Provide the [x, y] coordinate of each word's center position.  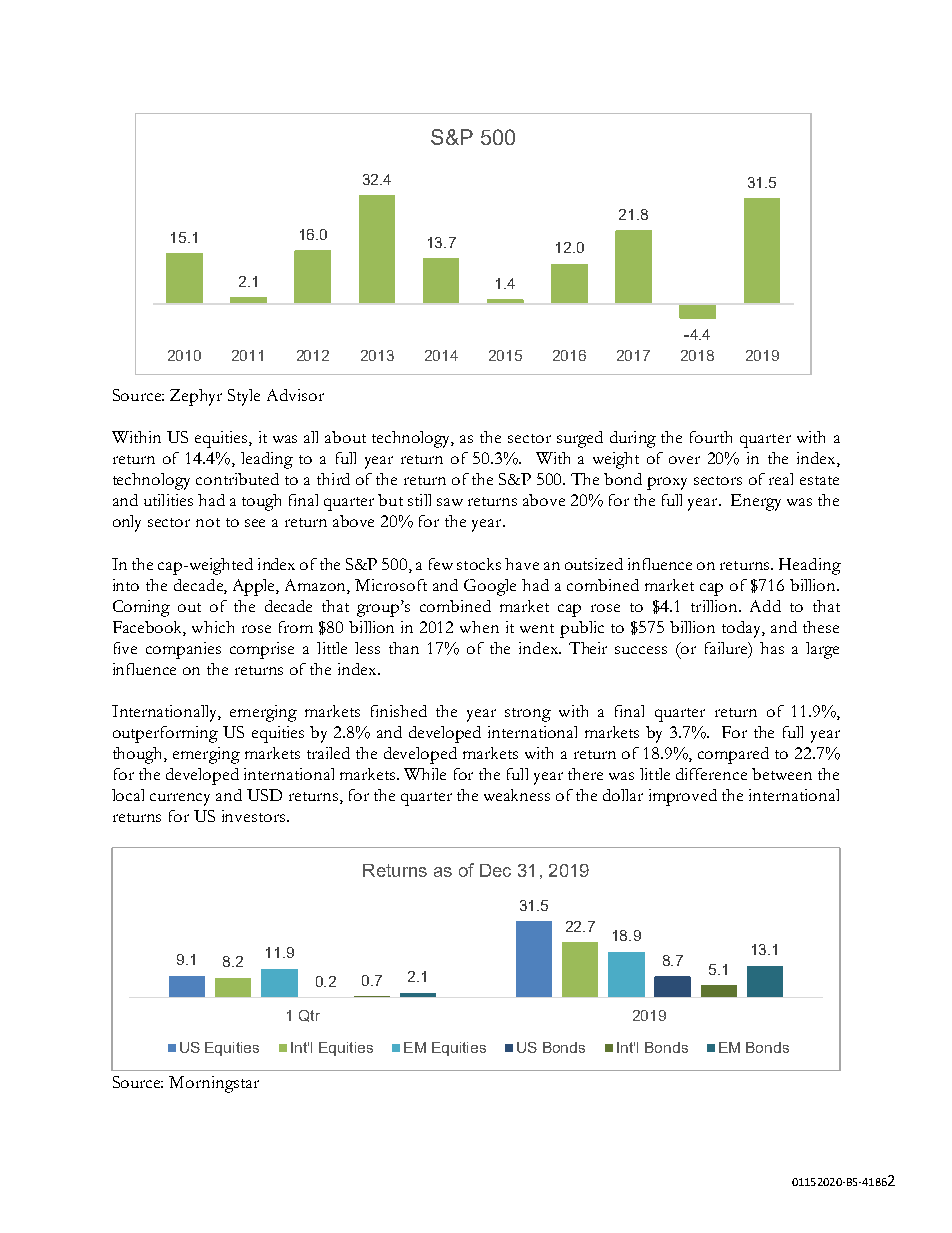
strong [528, 715]
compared [733, 755]
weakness [517, 795]
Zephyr [196, 397]
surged [580, 439]
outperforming [165, 734]
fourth [711, 437]
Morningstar [214, 1084]
